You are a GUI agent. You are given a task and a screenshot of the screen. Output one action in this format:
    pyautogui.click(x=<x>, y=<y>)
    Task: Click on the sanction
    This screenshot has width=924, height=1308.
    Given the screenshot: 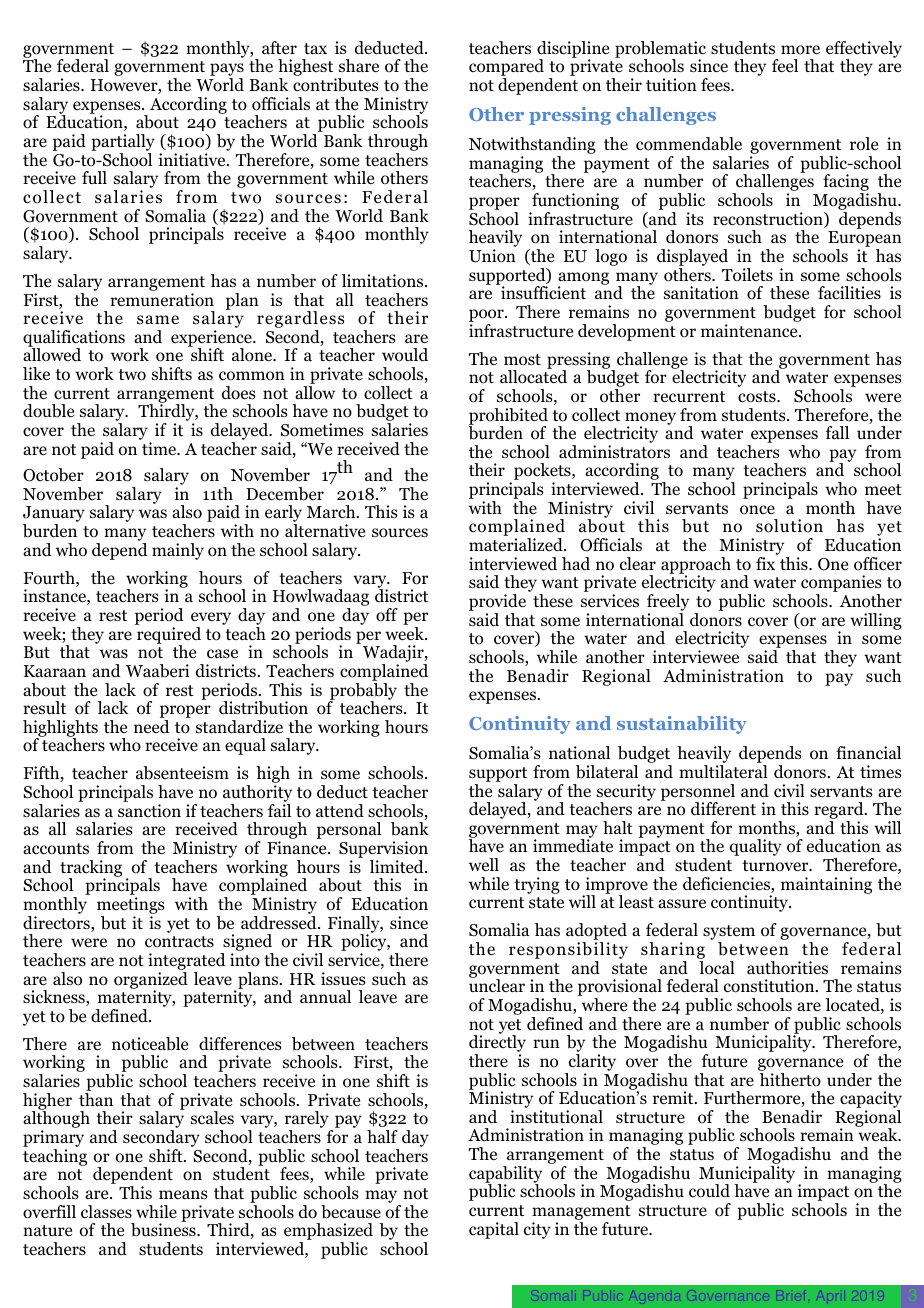 What is the action you would take?
    pyautogui.click(x=149, y=811)
